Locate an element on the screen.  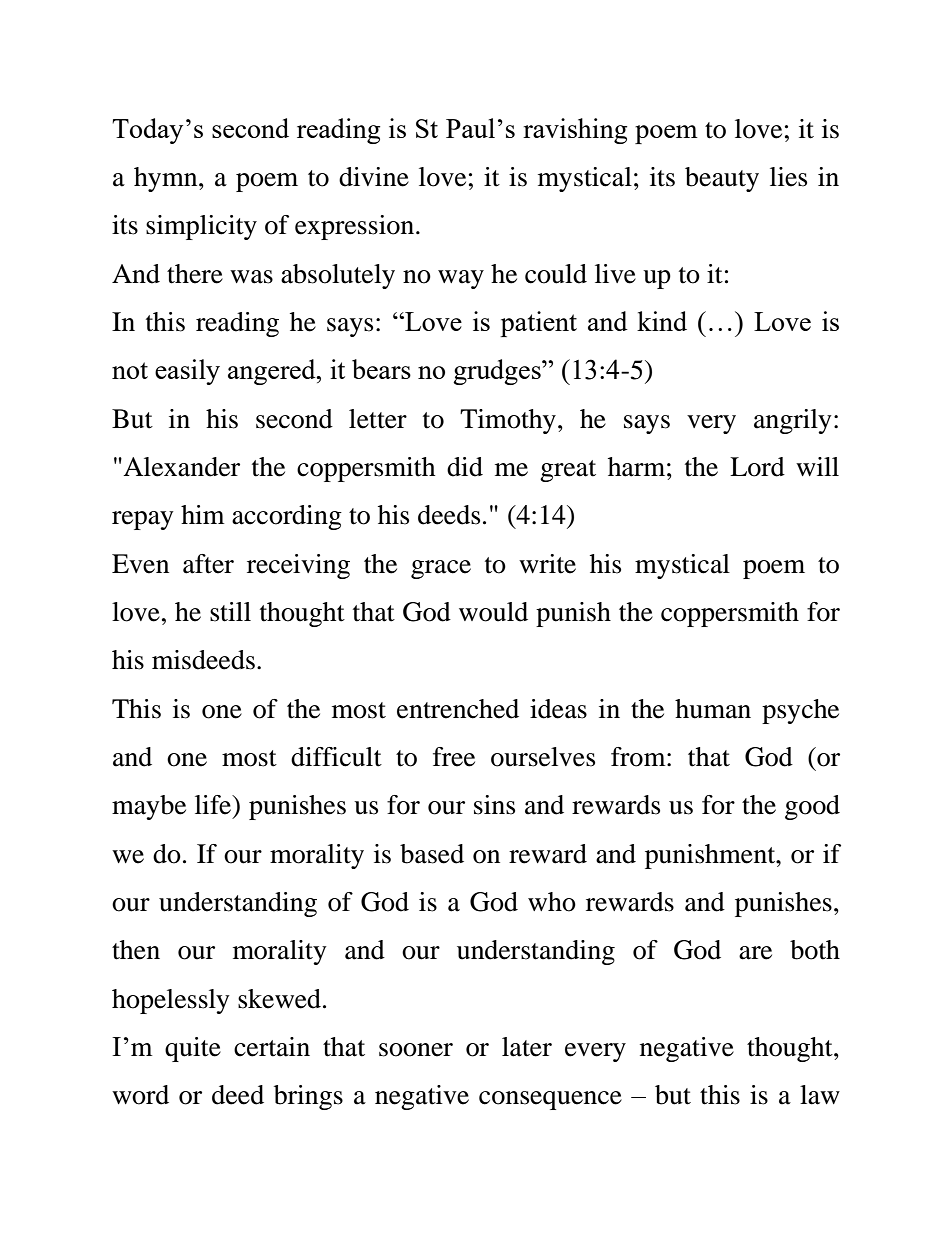
would is located at coordinates (493, 612).
